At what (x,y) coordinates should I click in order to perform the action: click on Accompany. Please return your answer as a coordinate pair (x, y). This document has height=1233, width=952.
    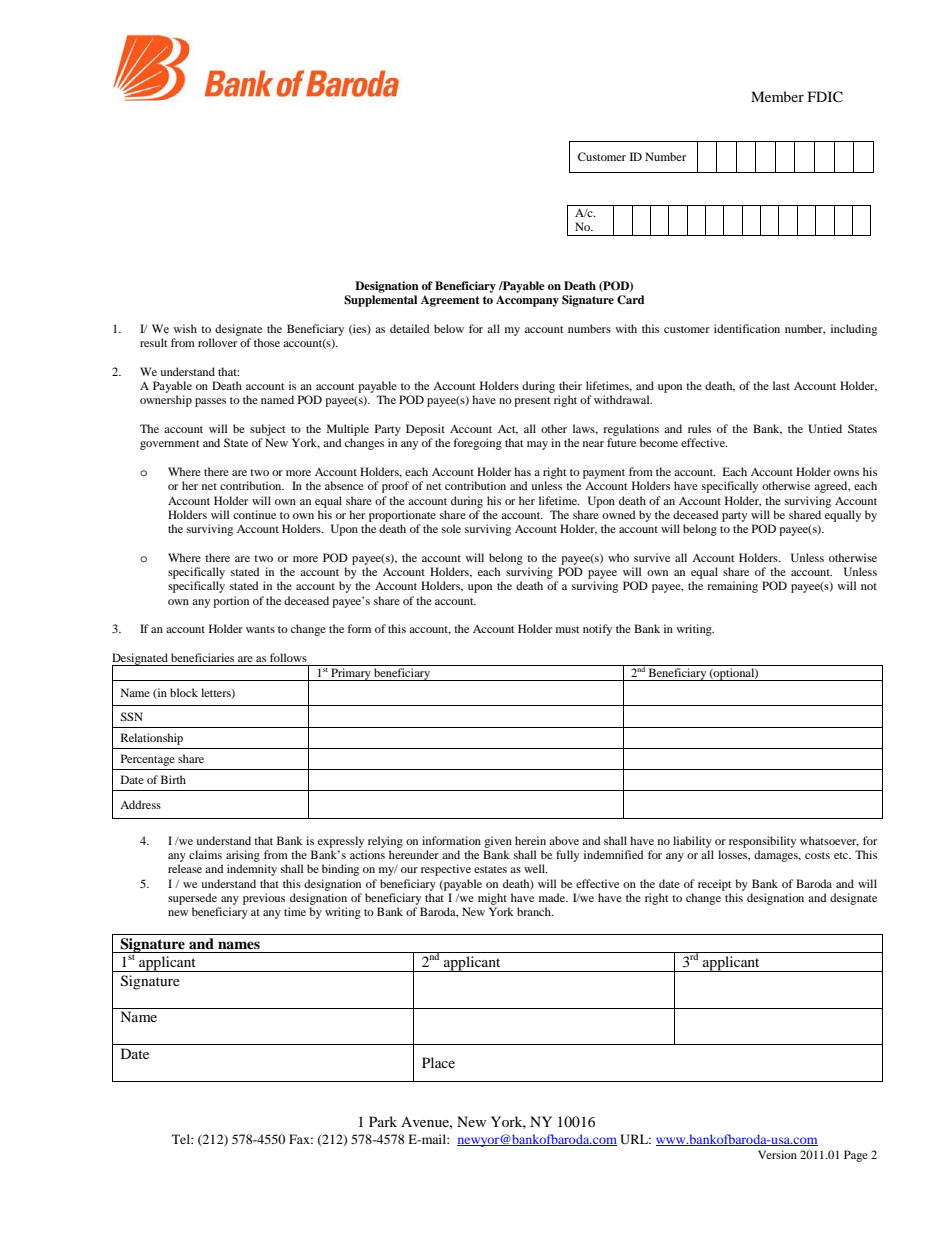
    Looking at the image, I should click on (527, 301).
